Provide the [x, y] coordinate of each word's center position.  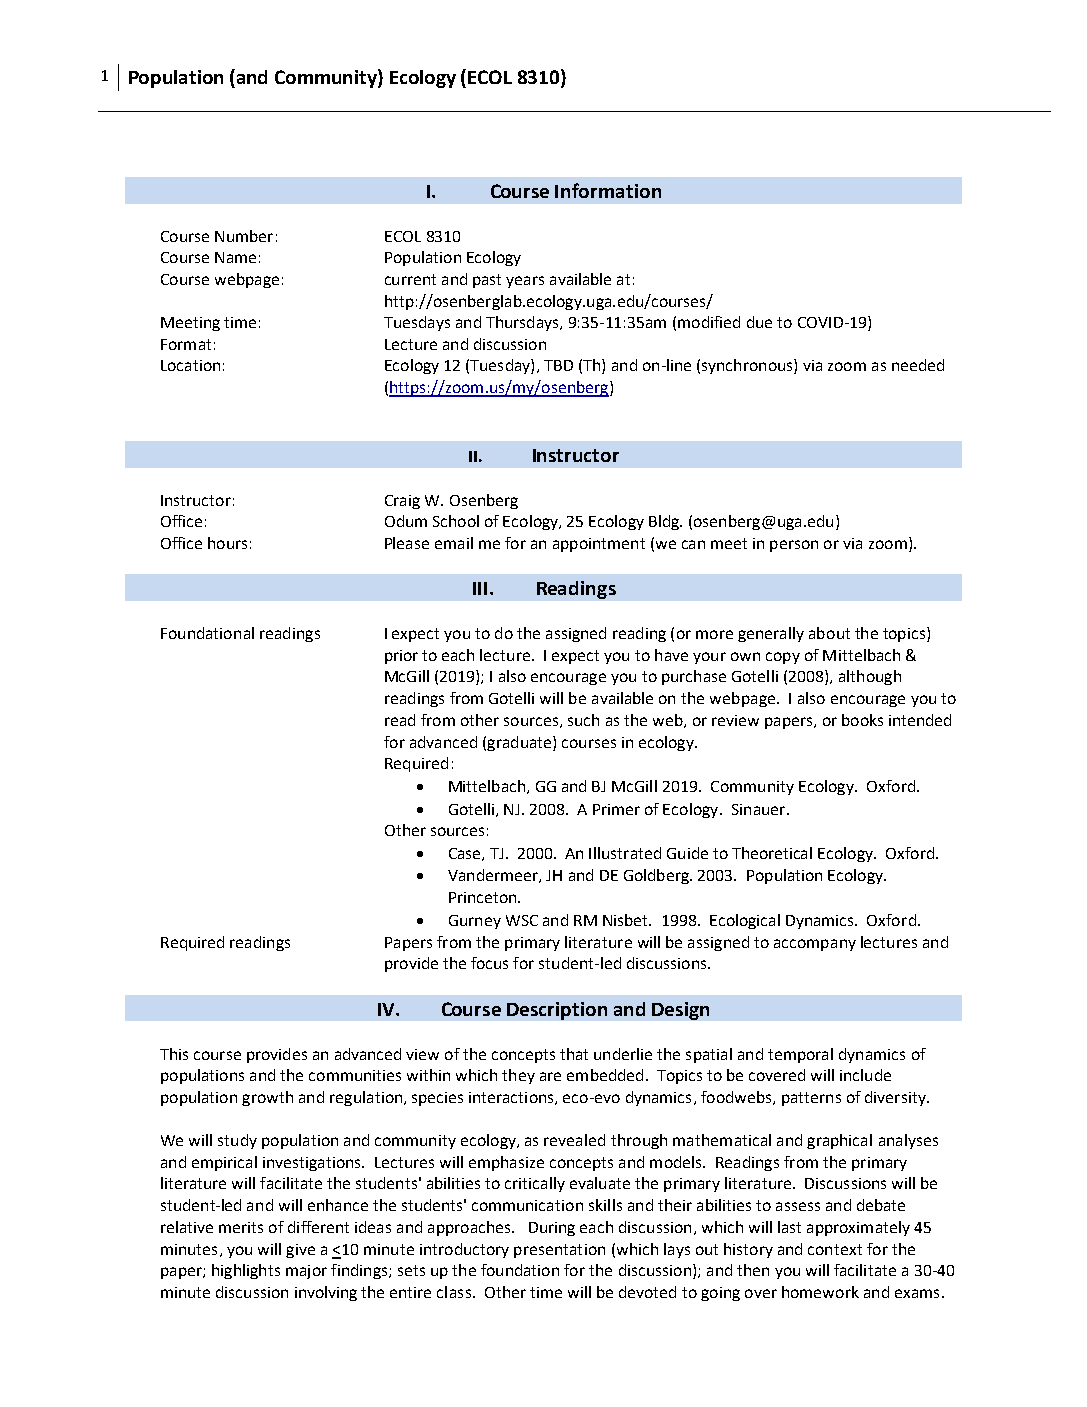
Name [235, 257]
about [829, 633]
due [759, 322]
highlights [246, 1271]
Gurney [475, 922]
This [174, 1054]
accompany [815, 945]
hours [227, 543]
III [480, 588]
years [525, 282]
